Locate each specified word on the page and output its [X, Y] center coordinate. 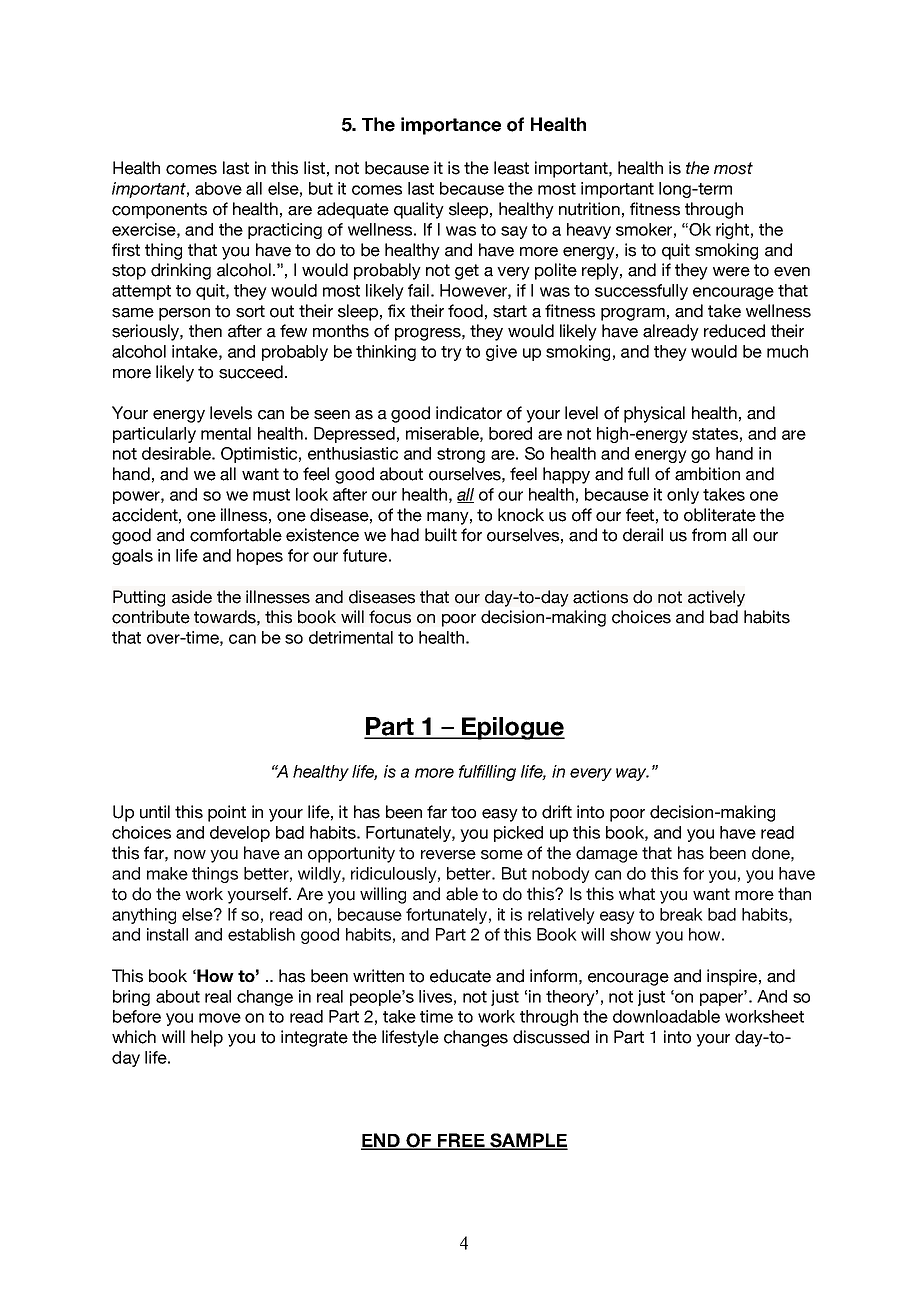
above [218, 188]
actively [716, 598]
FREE [461, 1141]
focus [390, 617]
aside [192, 597]
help [207, 1038]
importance [451, 126]
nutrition [589, 209]
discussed [551, 1037]
